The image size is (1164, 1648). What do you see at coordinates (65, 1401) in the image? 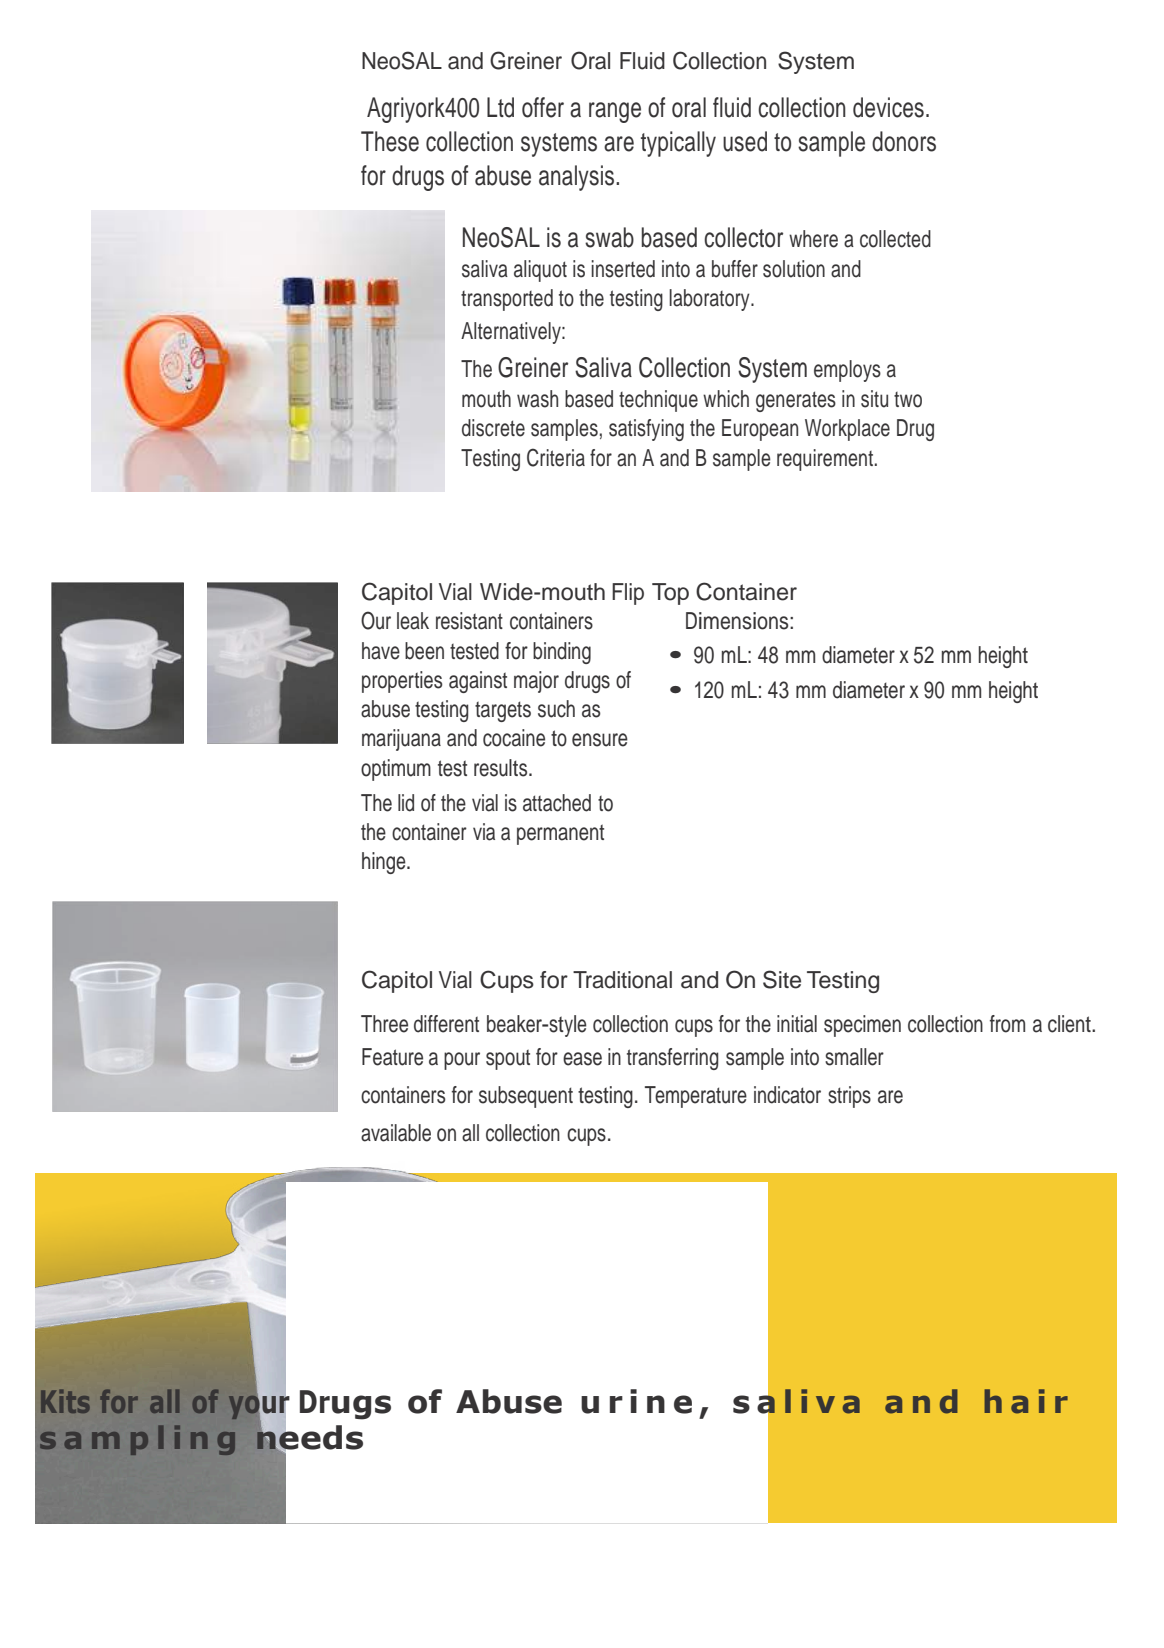
I see `Kits` at bounding box center [65, 1401].
